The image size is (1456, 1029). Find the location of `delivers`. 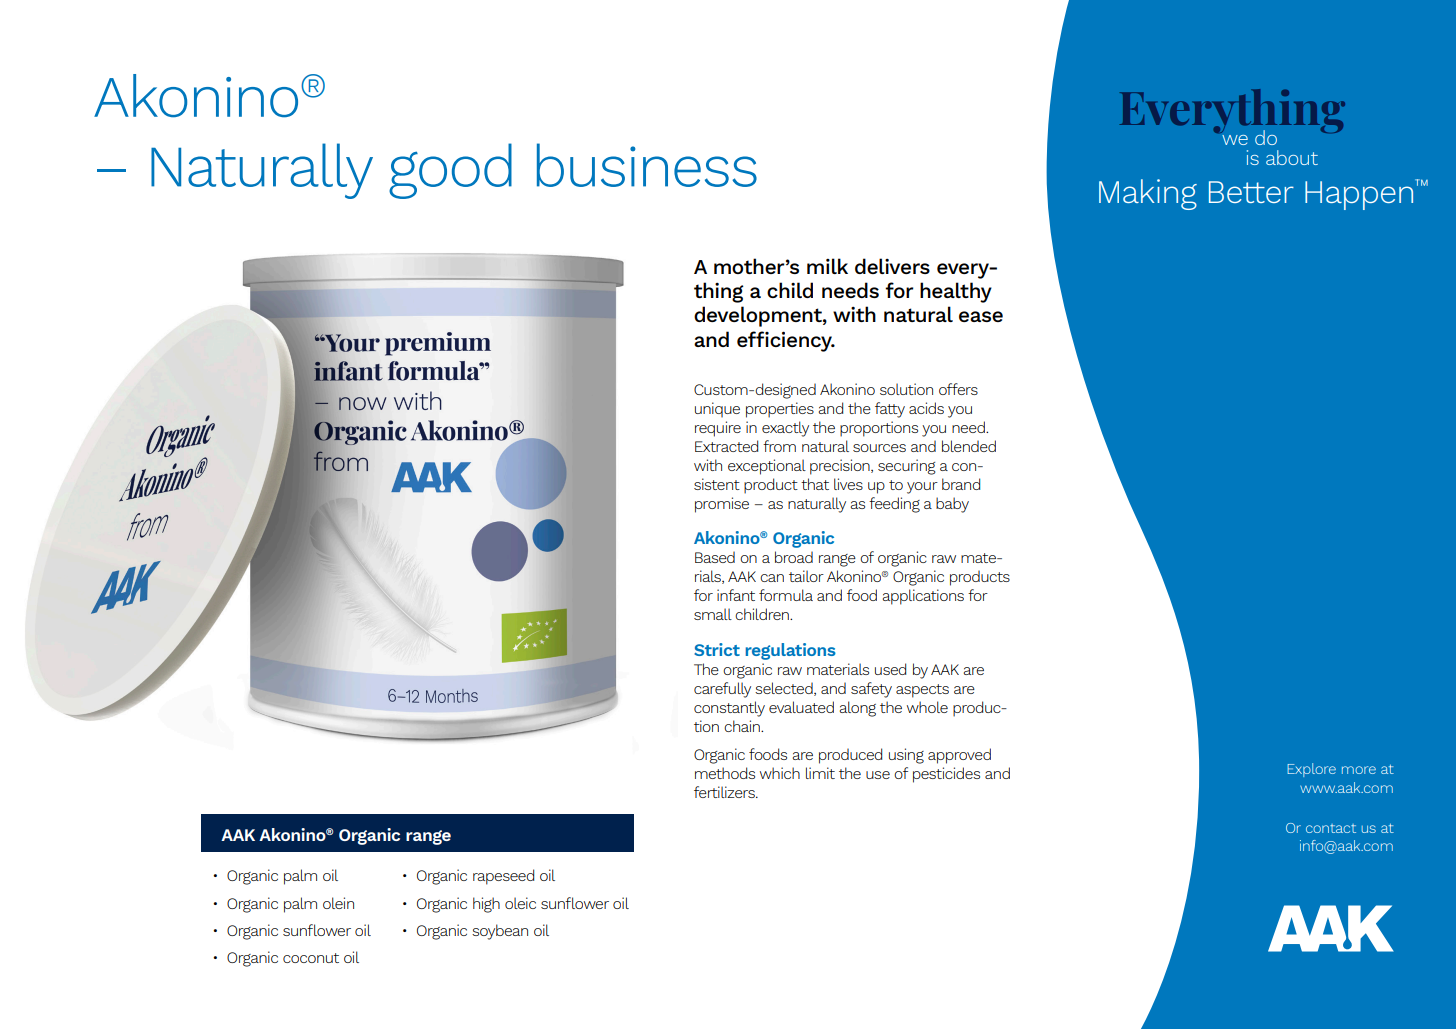

delivers is located at coordinates (892, 266).
